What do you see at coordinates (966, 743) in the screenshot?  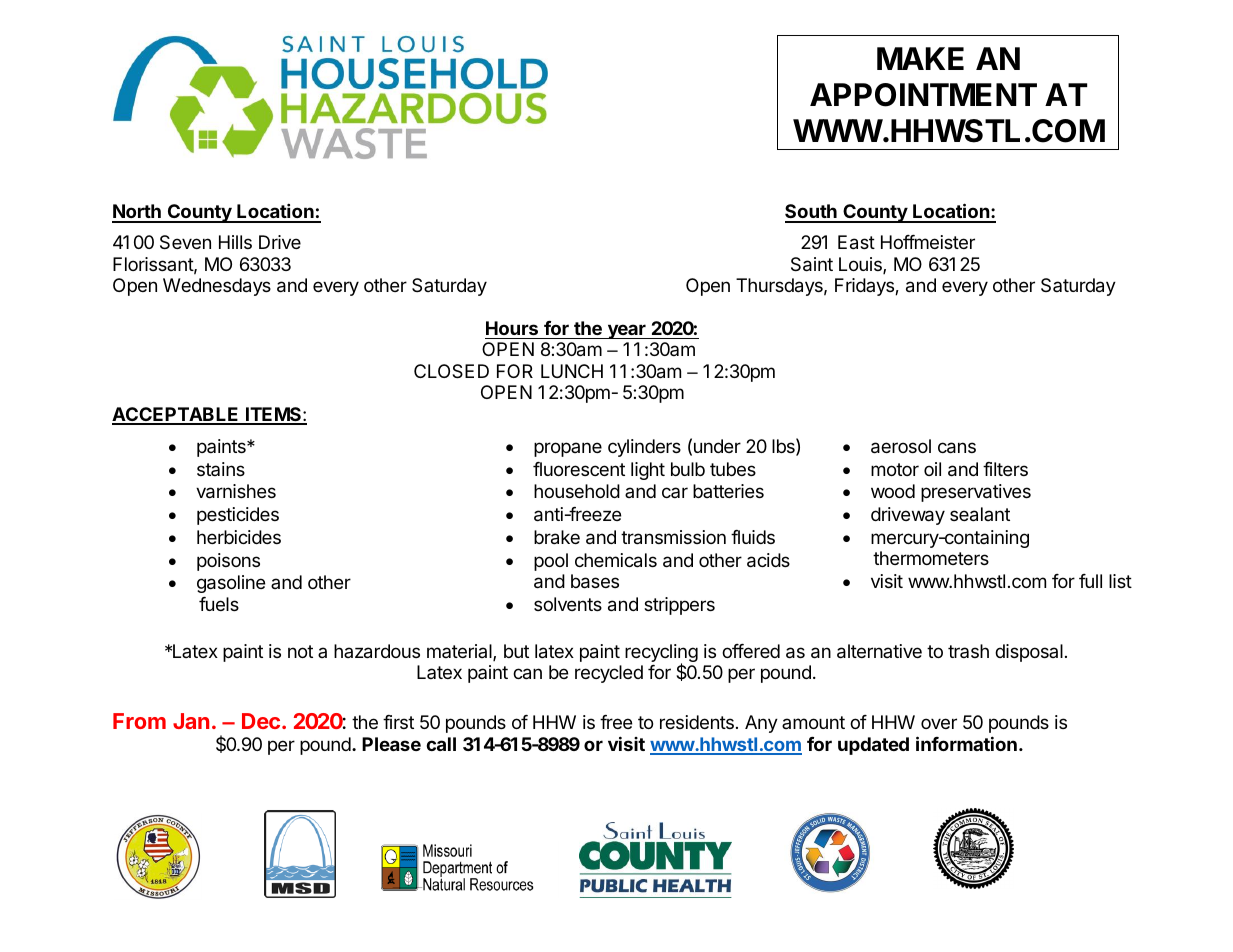 I see `information` at bounding box center [966, 743].
